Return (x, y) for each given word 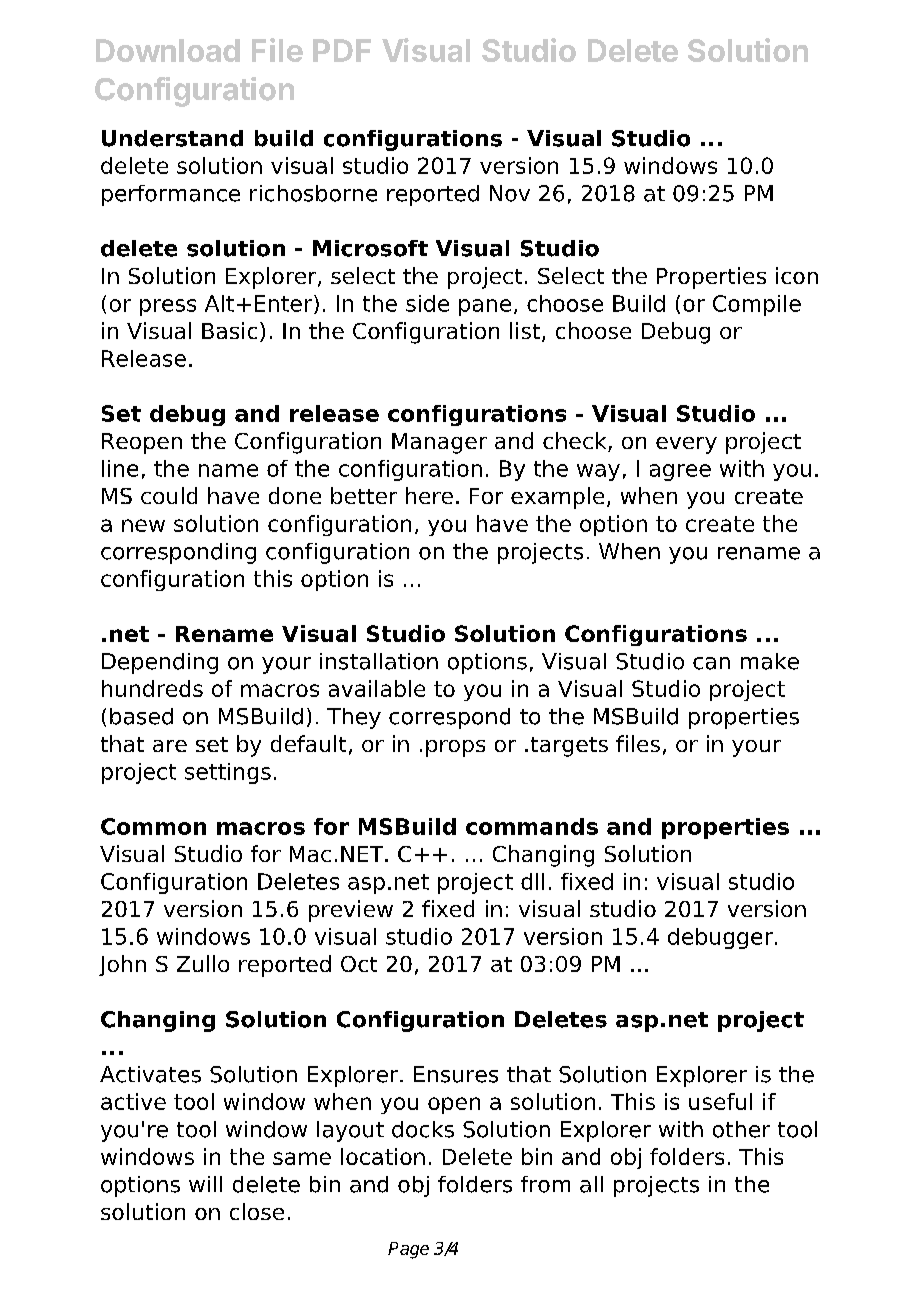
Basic (229, 330)
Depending (160, 663)
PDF (342, 50)
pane (485, 307)
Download (168, 50)
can (711, 663)
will (205, 1184)
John (122, 965)
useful (720, 1101)
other (741, 1129)
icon (797, 275)
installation (379, 661)
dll (532, 881)
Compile (757, 305)
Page (408, 1250)
